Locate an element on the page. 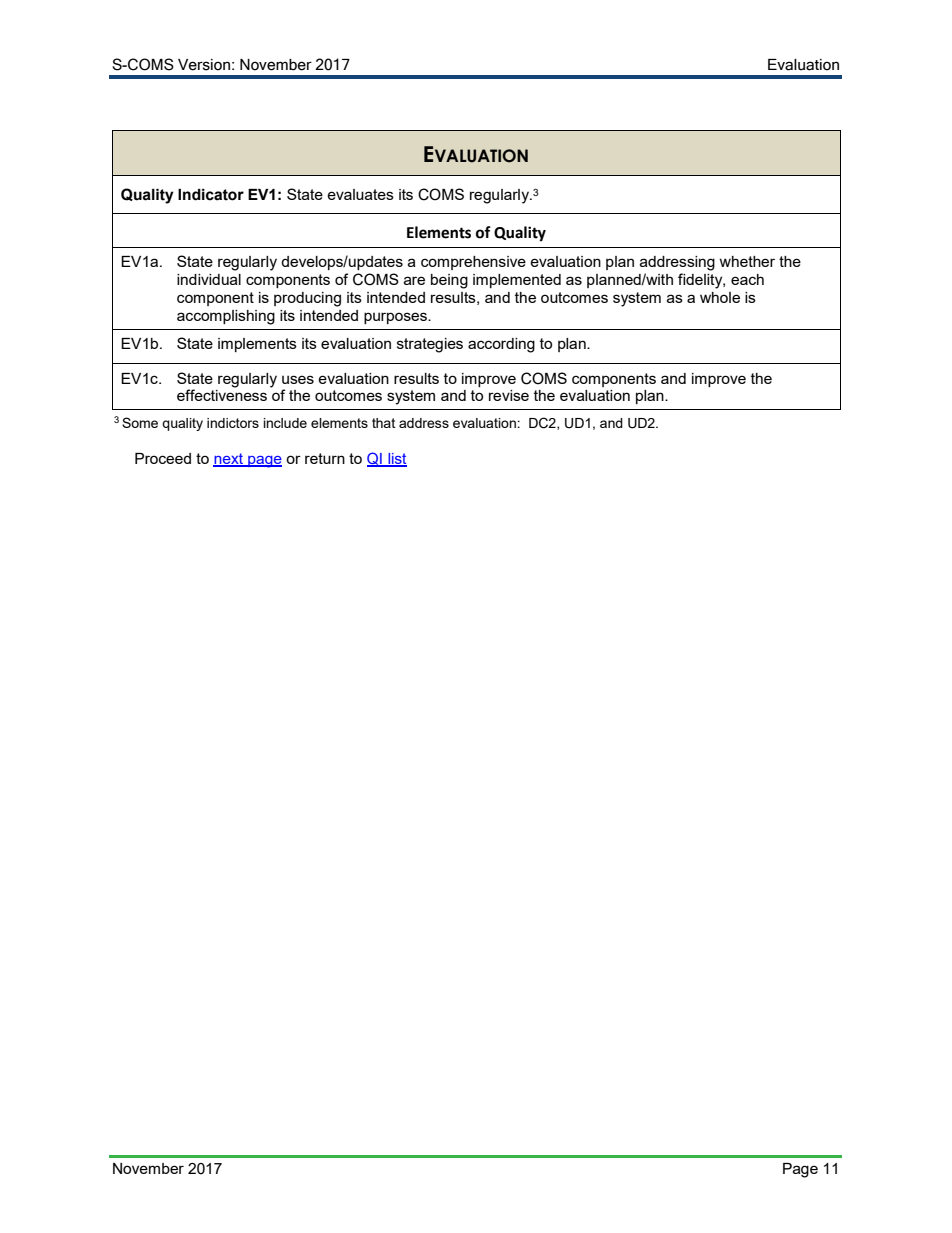 This document has width=952, height=1233. purposes is located at coordinates (396, 318).
